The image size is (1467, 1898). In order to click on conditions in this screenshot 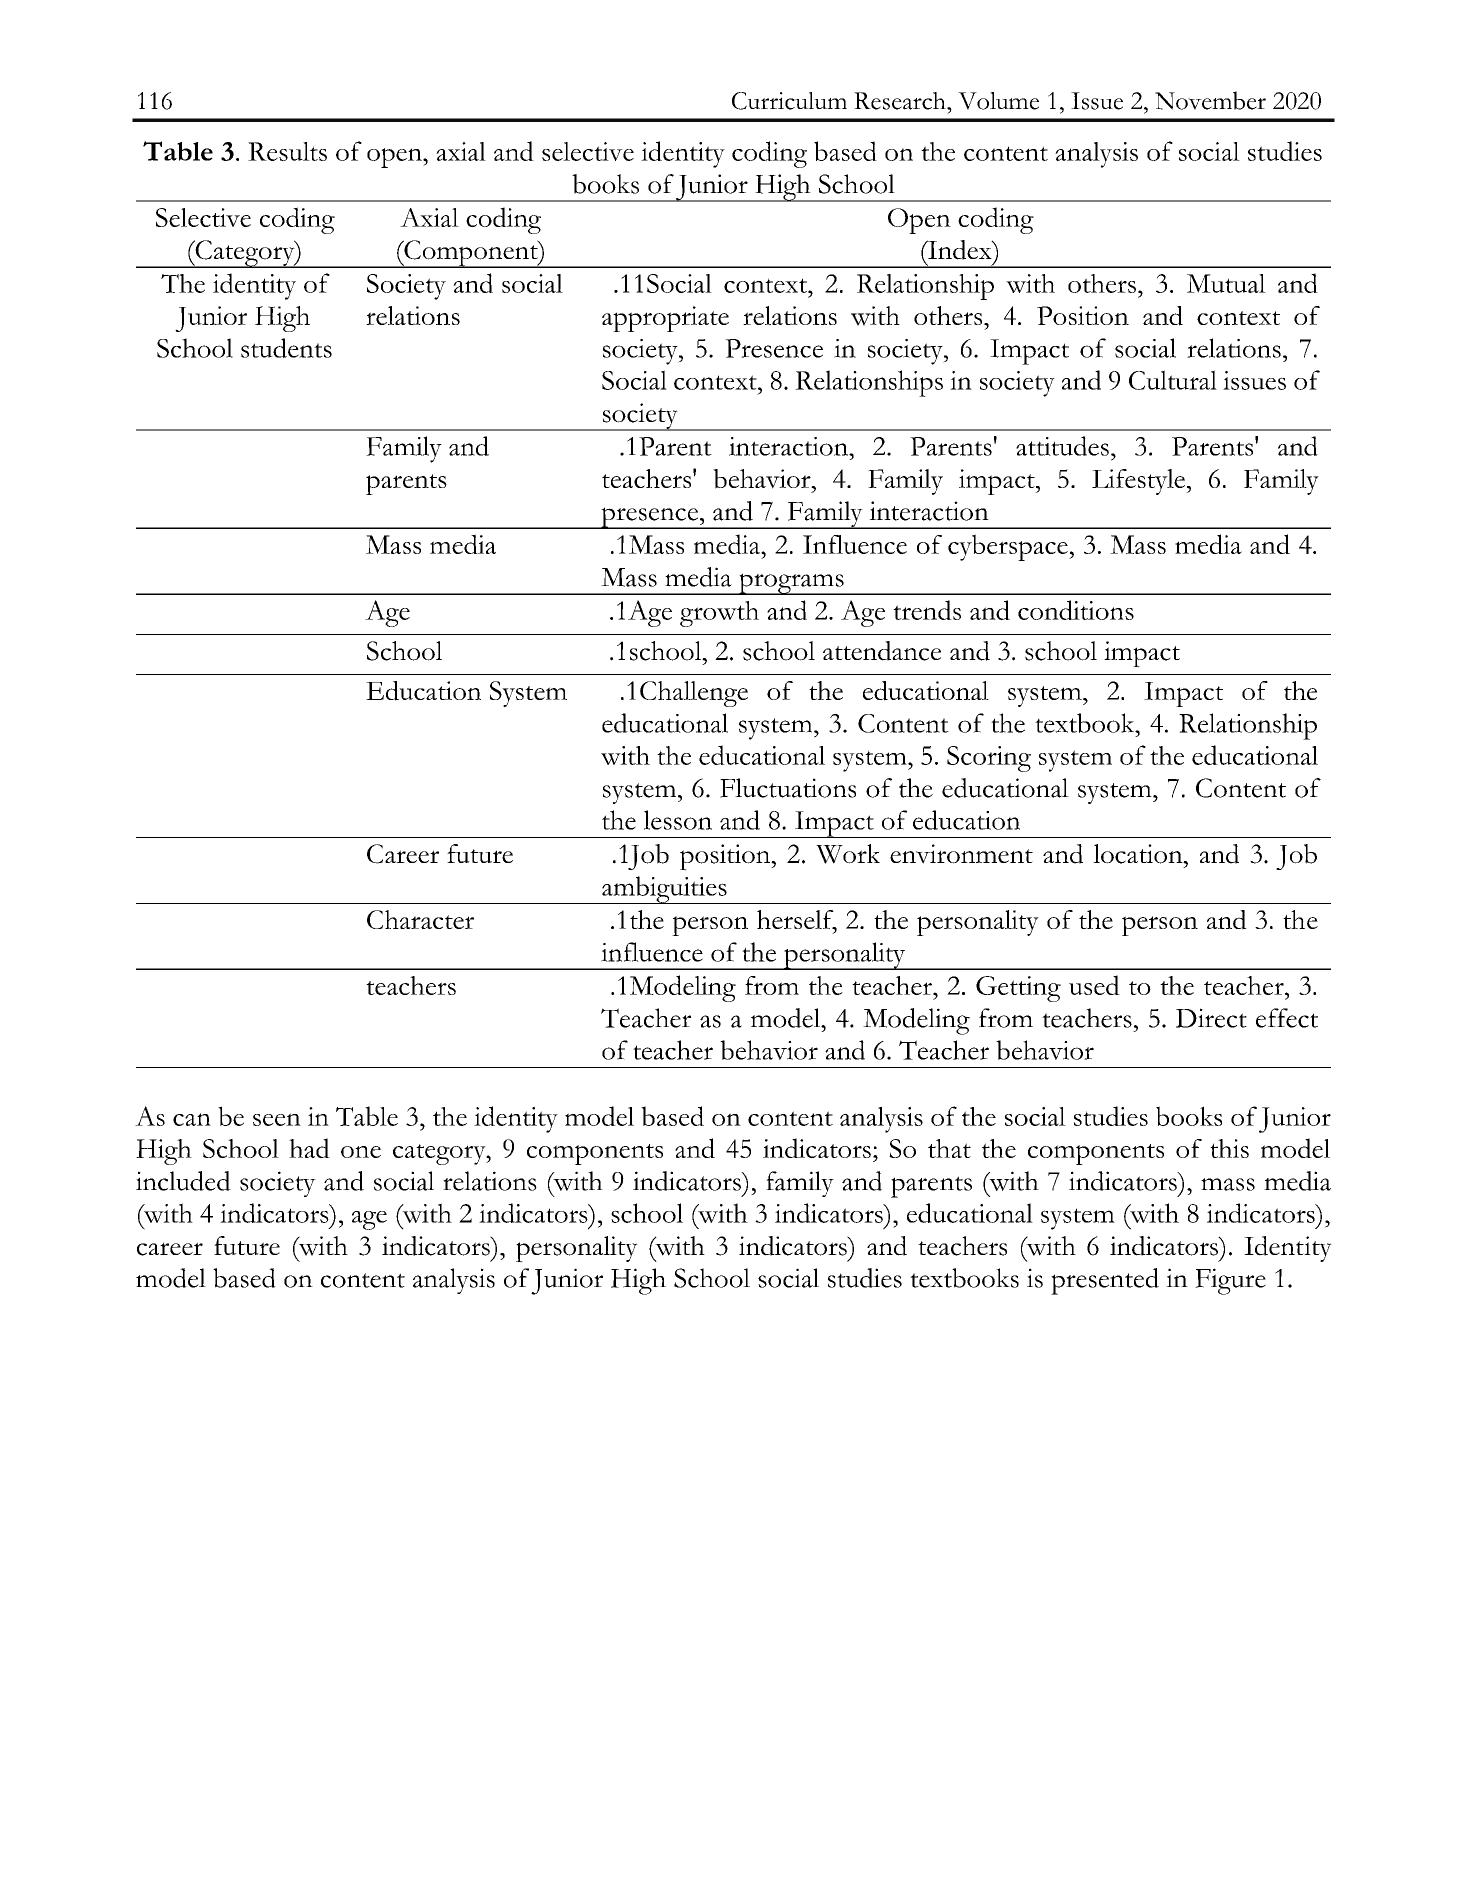, I will do `click(1076, 610)`.
